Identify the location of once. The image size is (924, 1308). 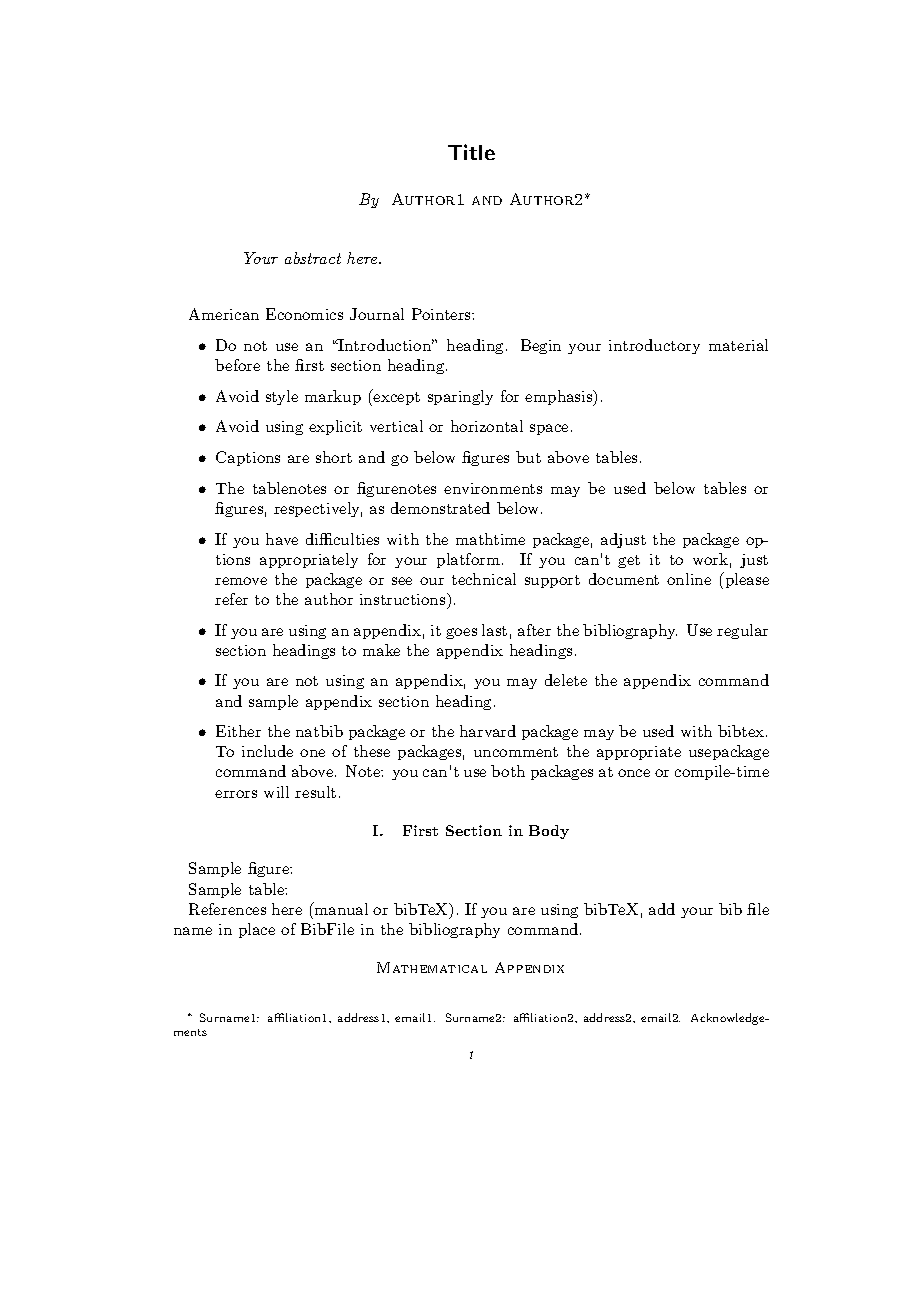
(634, 773).
